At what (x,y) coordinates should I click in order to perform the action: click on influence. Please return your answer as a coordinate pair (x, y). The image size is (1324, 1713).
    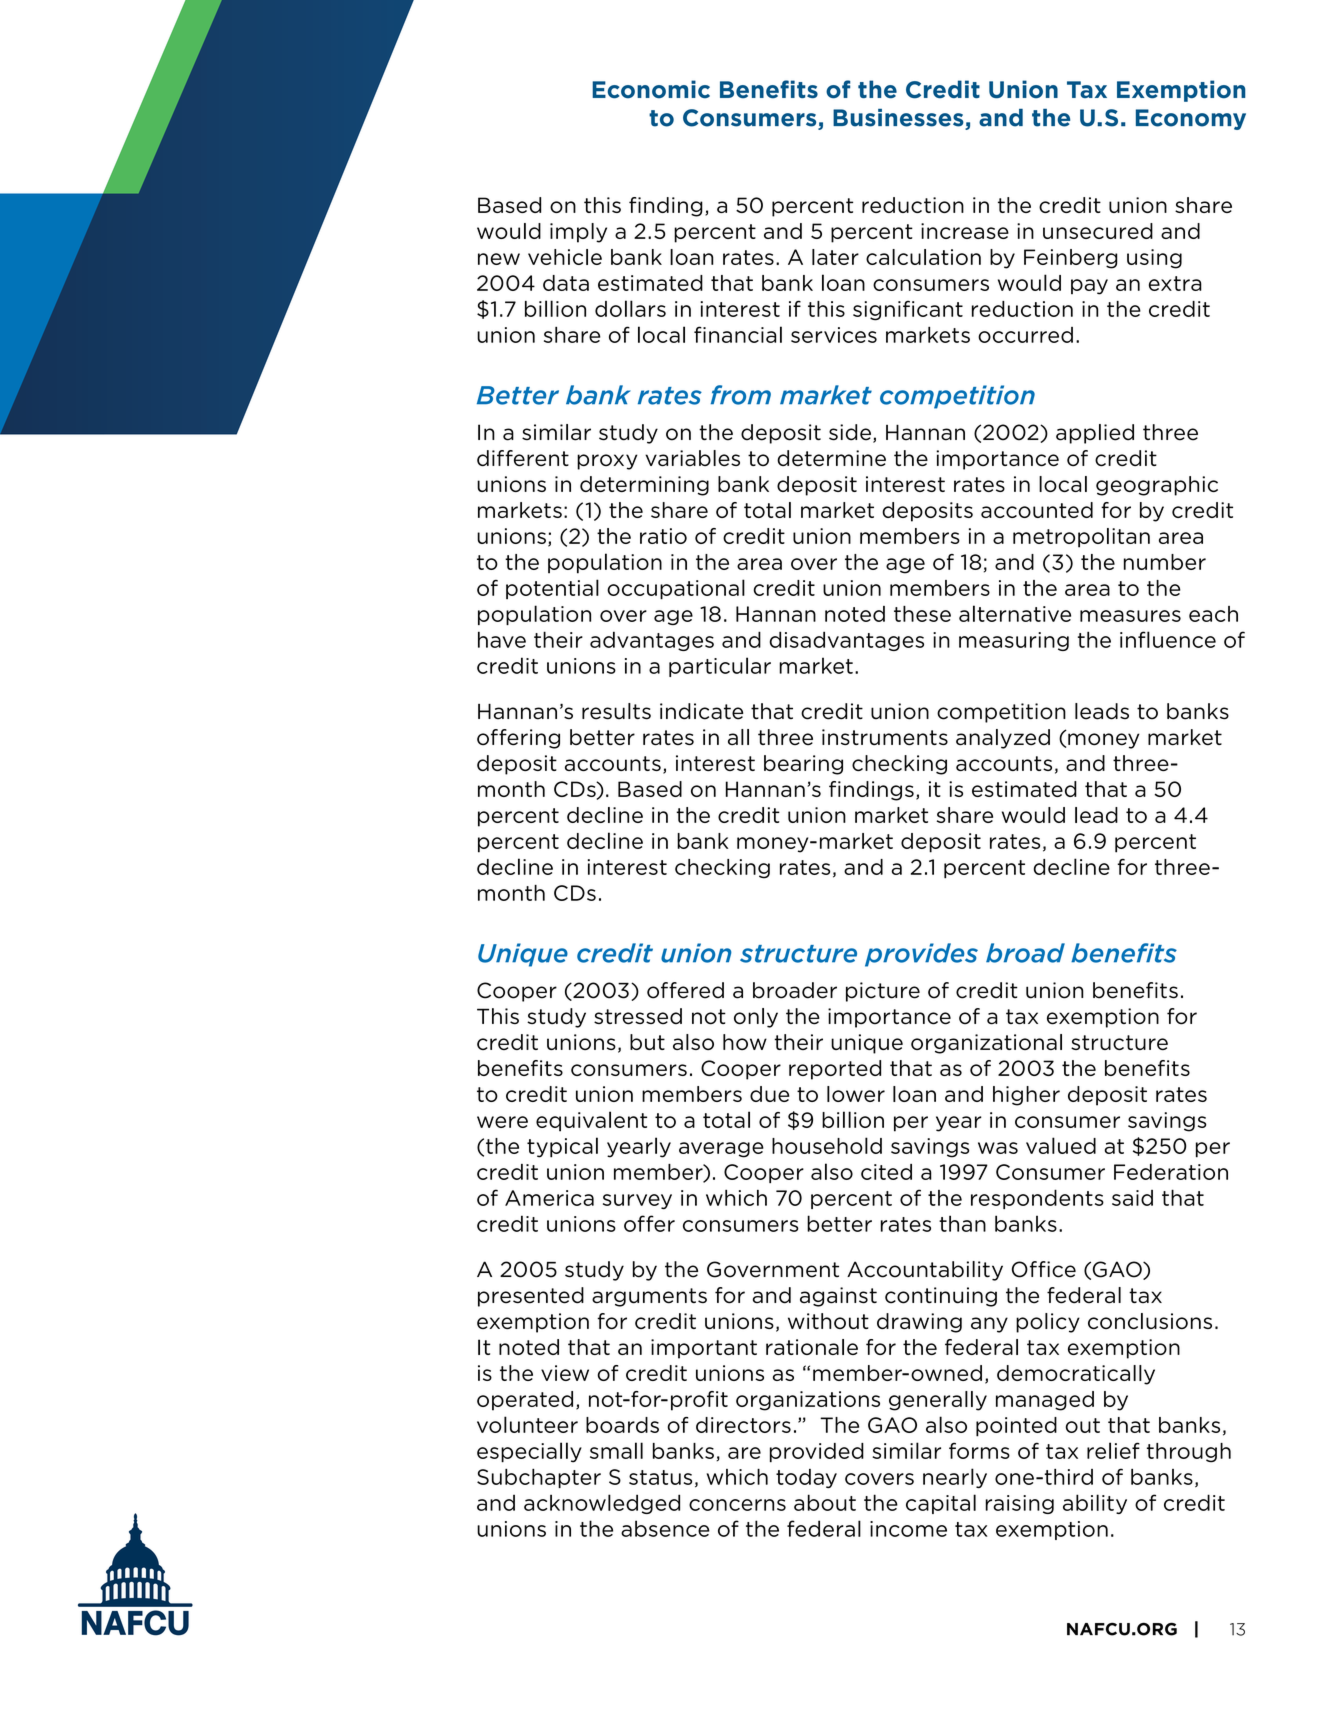
    Looking at the image, I should click on (1168, 639).
